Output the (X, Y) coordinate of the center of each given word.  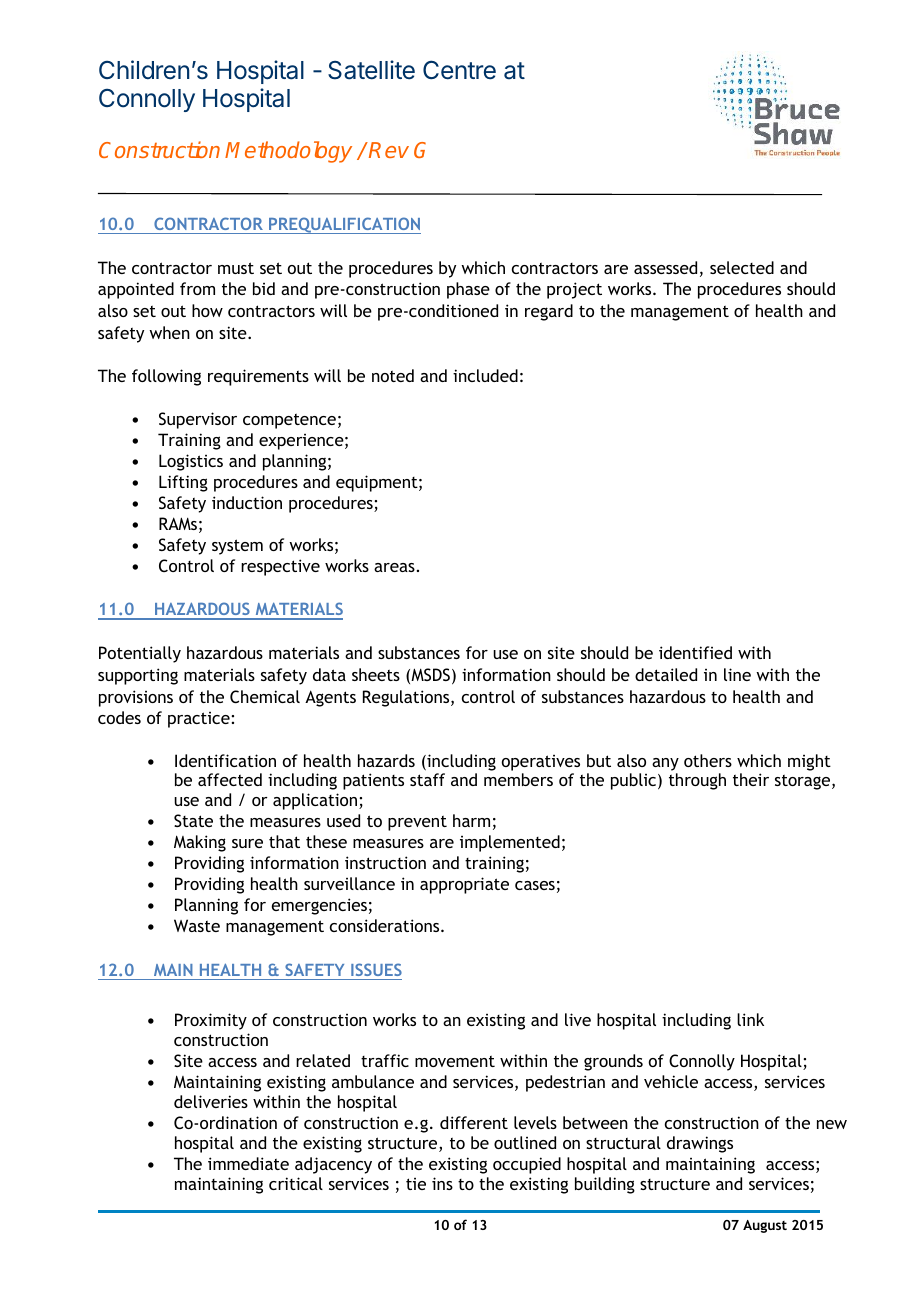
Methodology (288, 152)
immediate (248, 1163)
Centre (459, 70)
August (765, 1226)
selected (742, 267)
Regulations (407, 698)
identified (695, 652)
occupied (527, 1165)
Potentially (140, 654)
